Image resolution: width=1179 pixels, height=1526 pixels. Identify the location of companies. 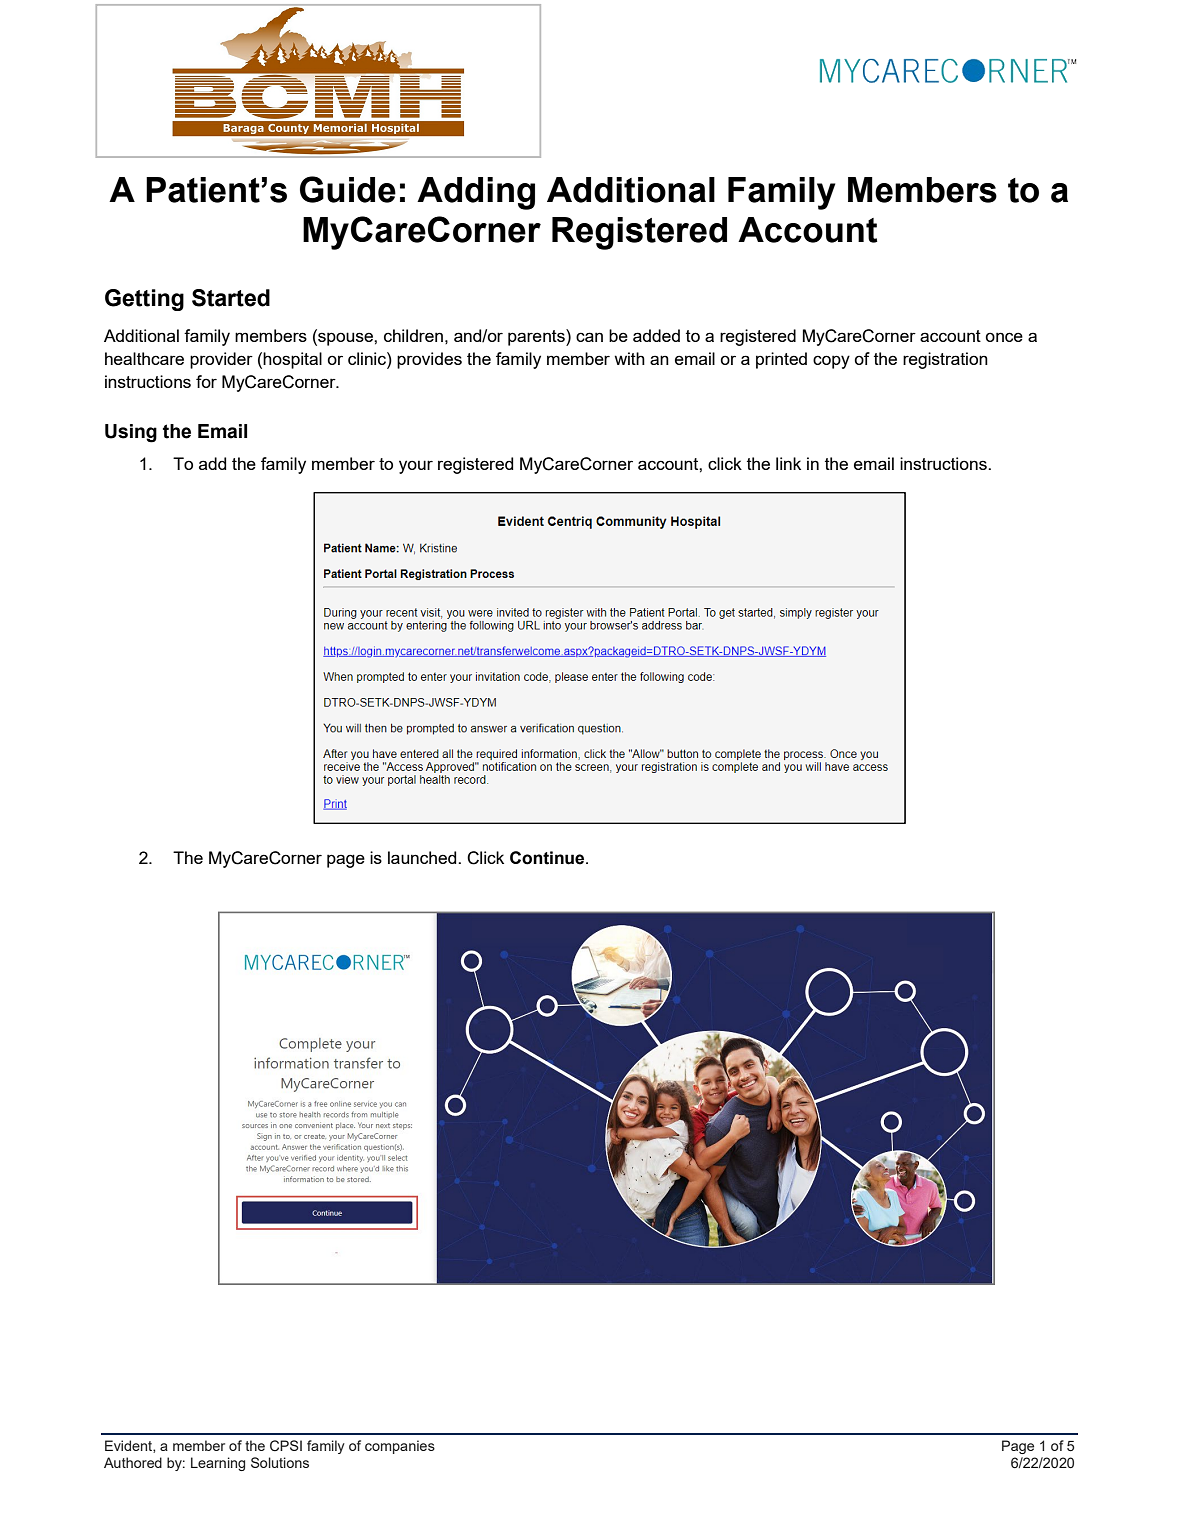
(400, 1447).
